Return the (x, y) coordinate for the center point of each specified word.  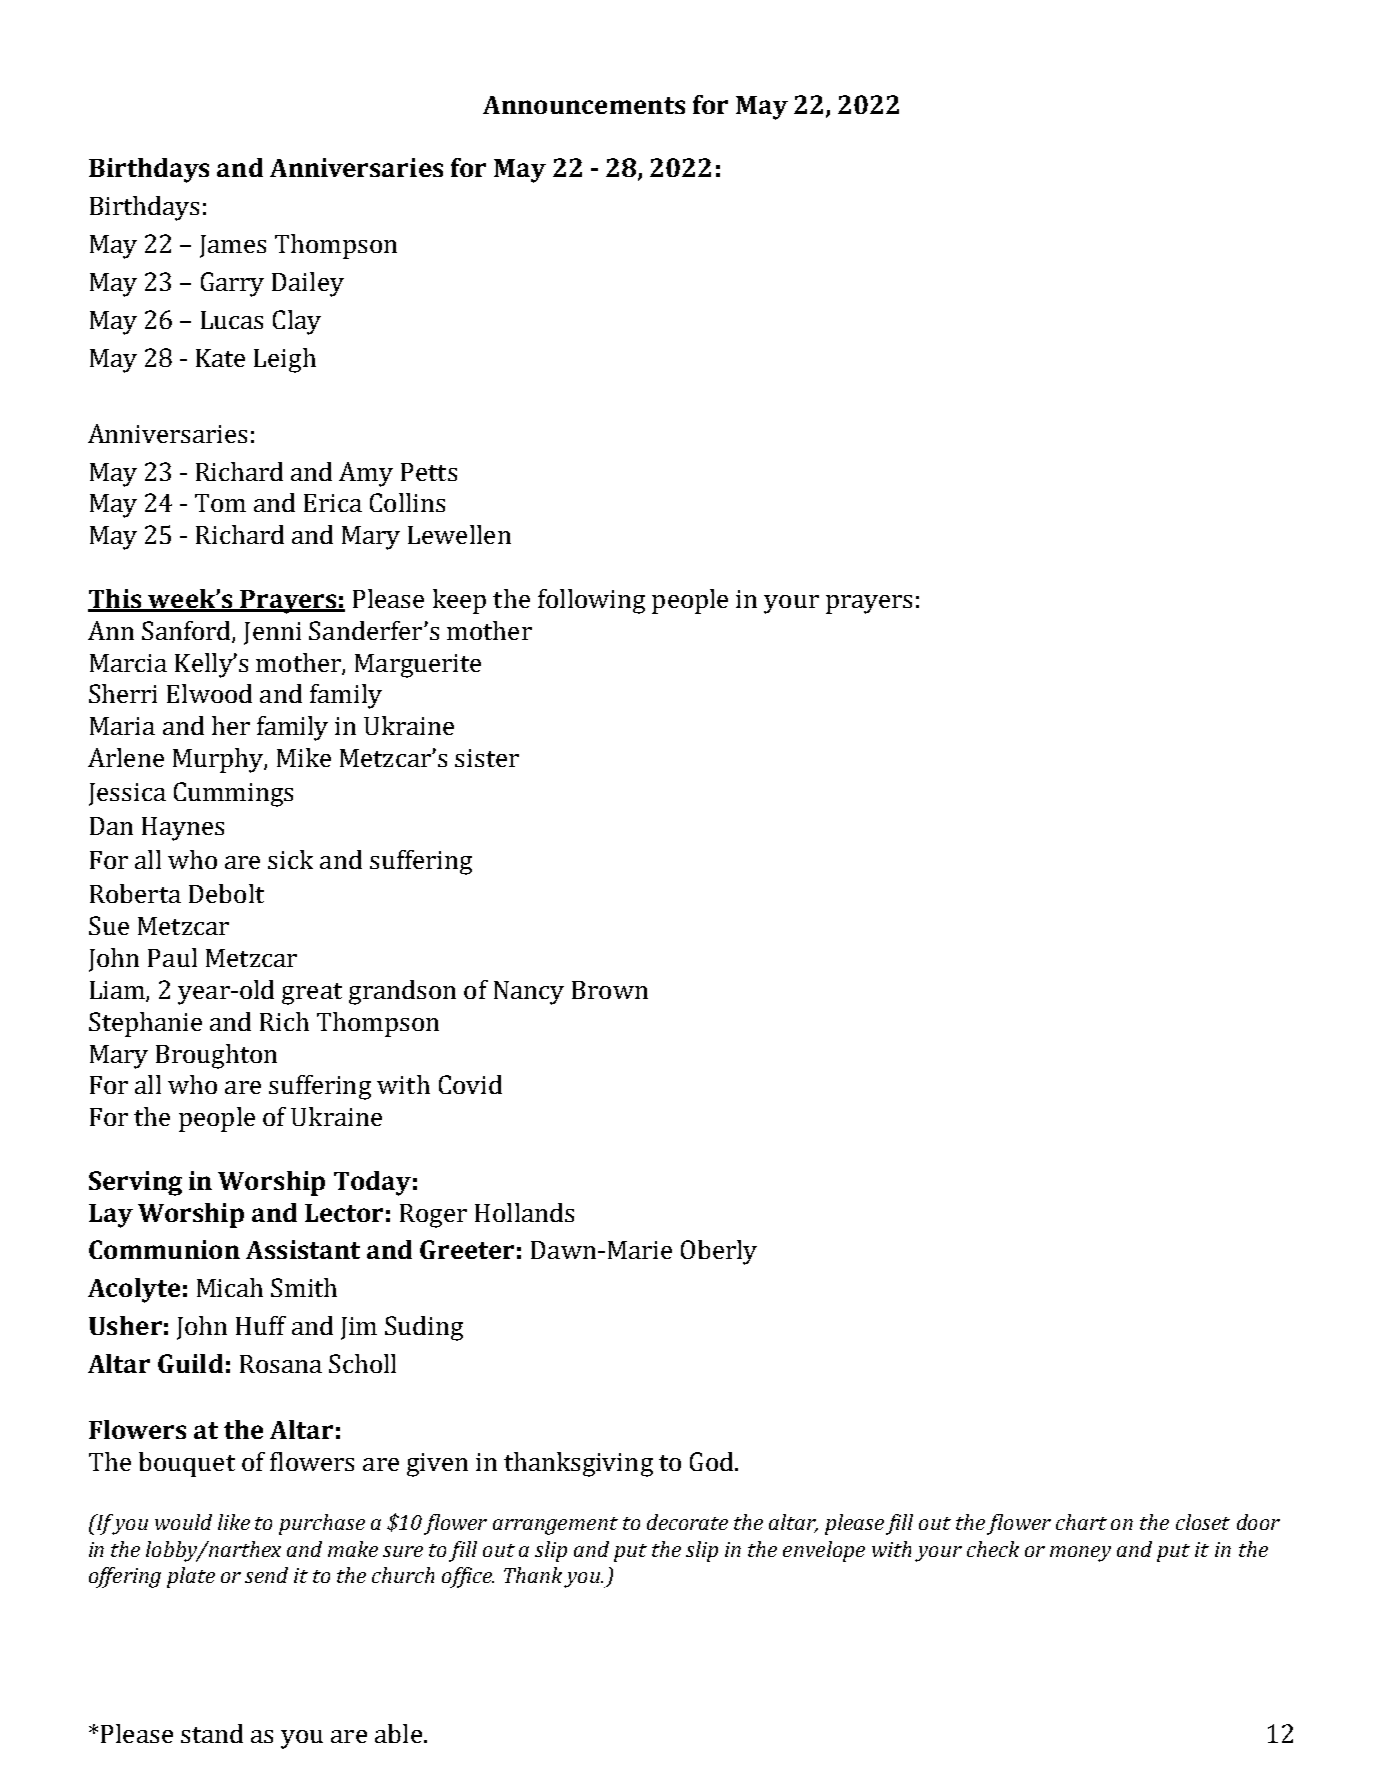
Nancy (529, 993)
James (233, 246)
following (591, 601)
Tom (220, 503)
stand (212, 1733)
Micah (230, 1287)
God (713, 1461)
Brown (610, 990)
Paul (172, 957)
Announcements (584, 105)
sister (487, 758)
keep (459, 601)
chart (1081, 1522)
